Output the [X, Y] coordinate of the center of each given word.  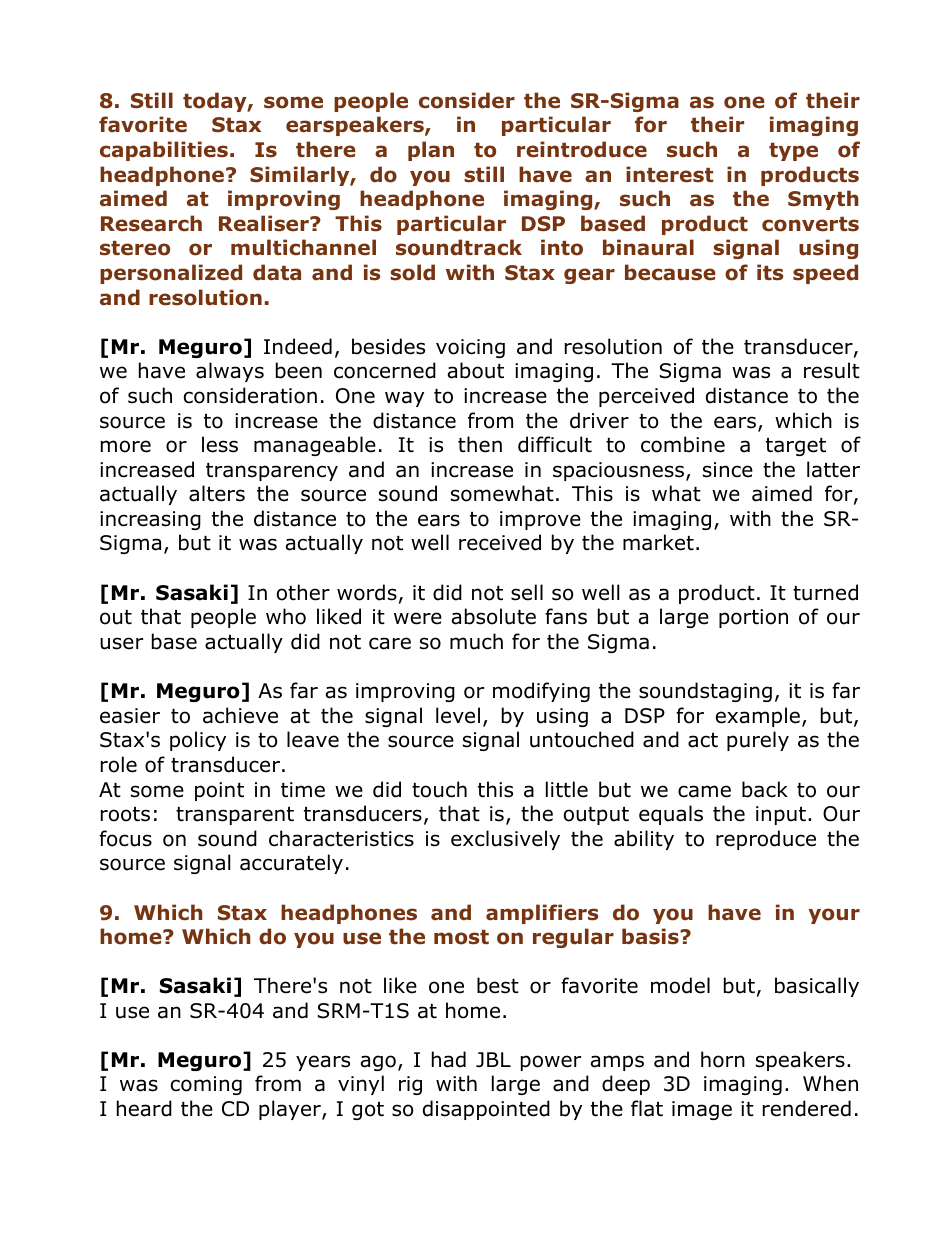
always [230, 372]
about [476, 370]
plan [431, 151]
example [758, 717]
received [500, 542]
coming [206, 1085]
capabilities [164, 151]
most [461, 937]
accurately [291, 864]
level [458, 715]
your [834, 916]
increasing [150, 520]
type [793, 152]
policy [198, 741]
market [658, 542]
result [832, 370]
